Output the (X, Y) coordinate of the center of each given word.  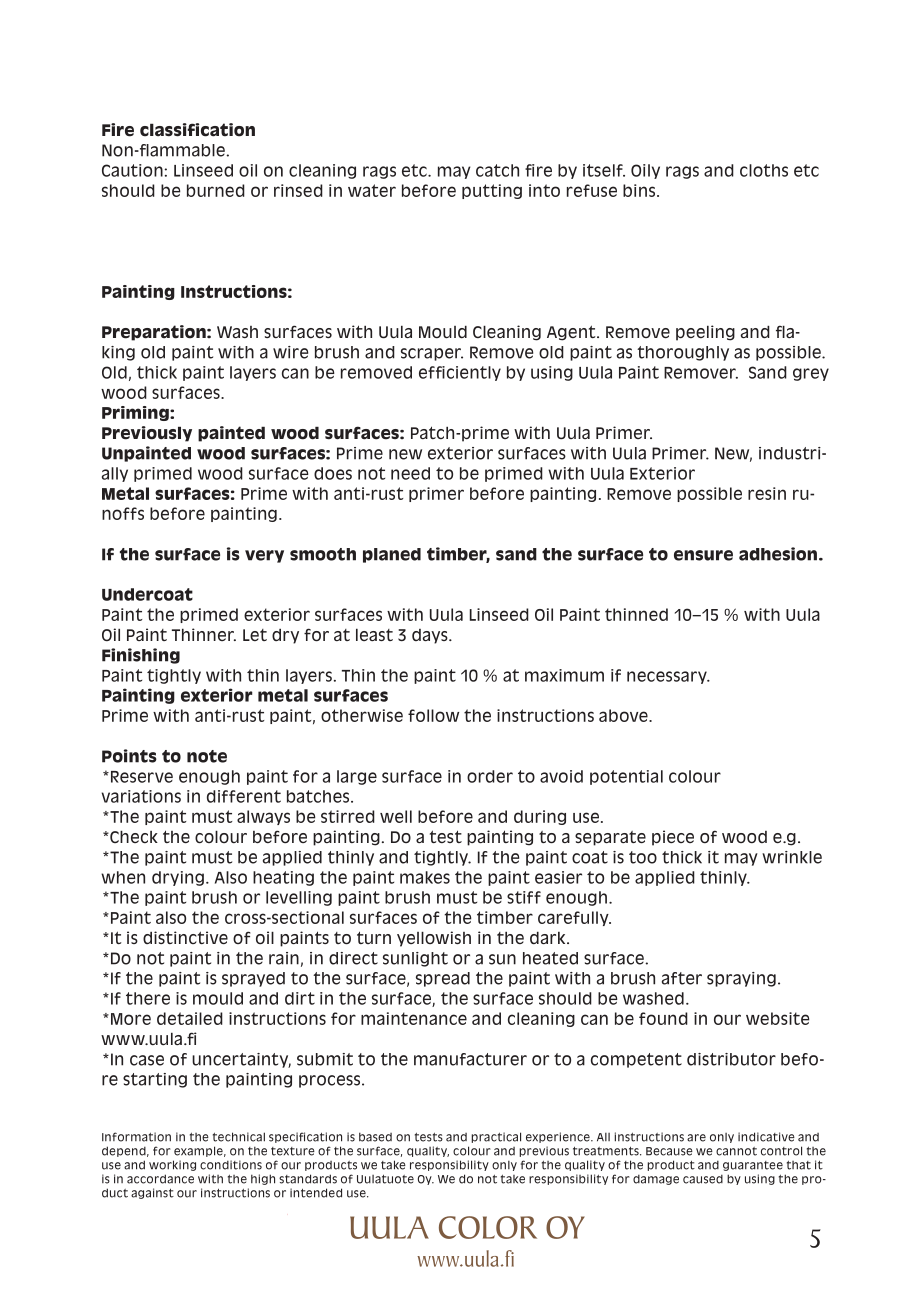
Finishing (141, 656)
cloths (764, 170)
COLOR (488, 1227)
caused (703, 1179)
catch (497, 170)
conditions (231, 1165)
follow (433, 715)
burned (216, 190)
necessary (668, 677)
